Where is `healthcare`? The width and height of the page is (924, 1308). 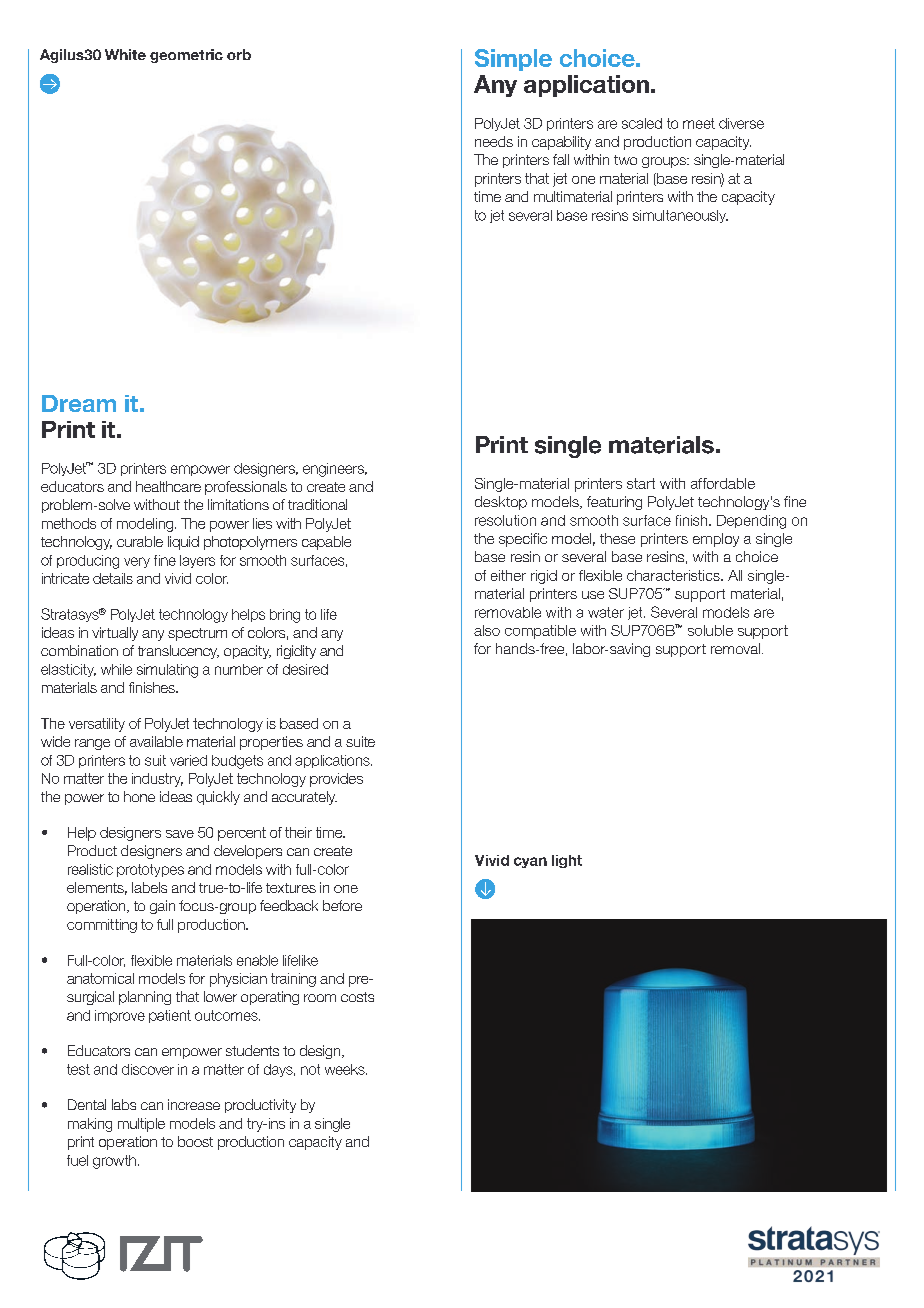
healthcare is located at coordinates (168, 486).
